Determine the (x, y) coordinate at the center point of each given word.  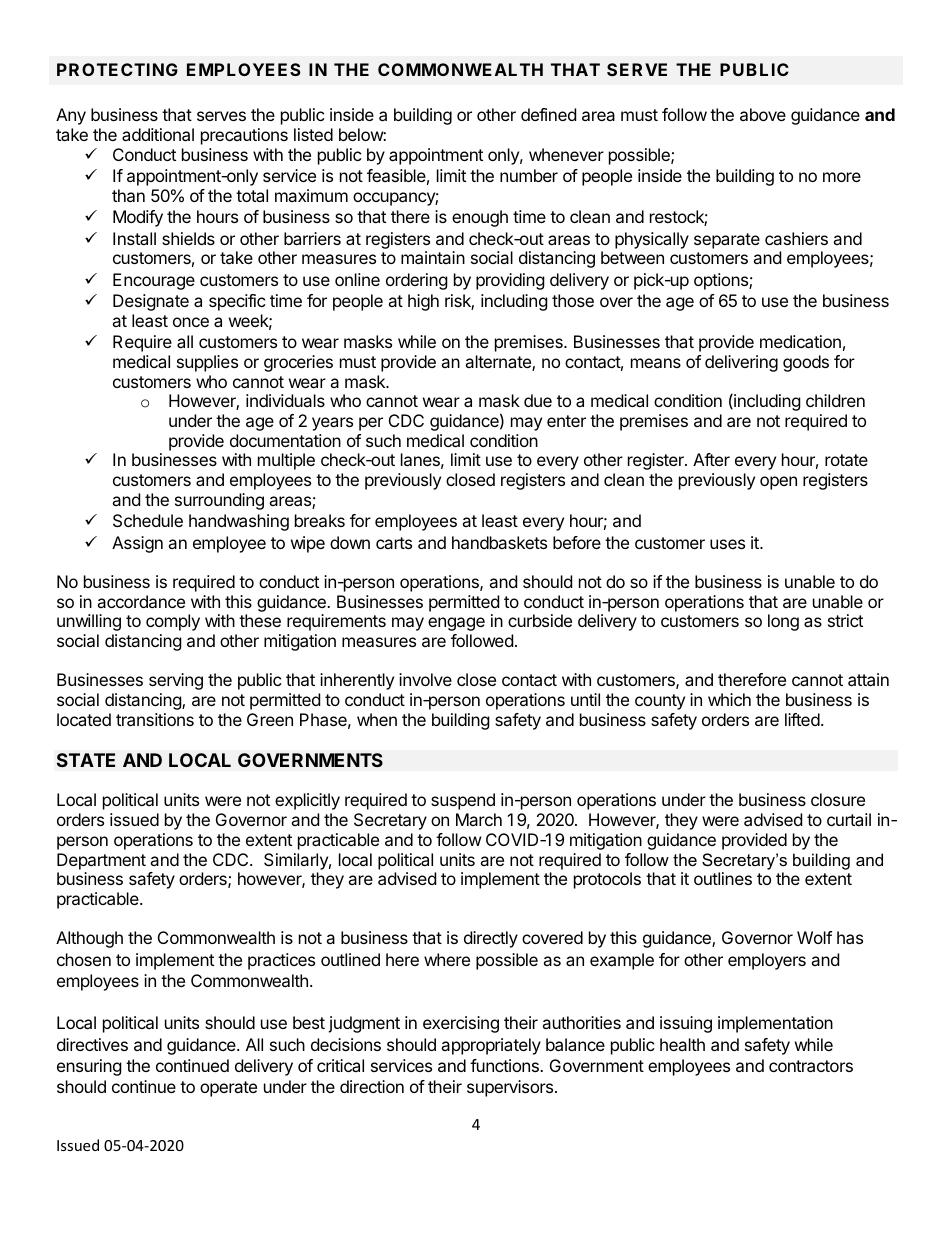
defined (548, 114)
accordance (141, 601)
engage (456, 624)
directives (92, 1044)
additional (158, 134)
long (783, 622)
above (763, 114)
